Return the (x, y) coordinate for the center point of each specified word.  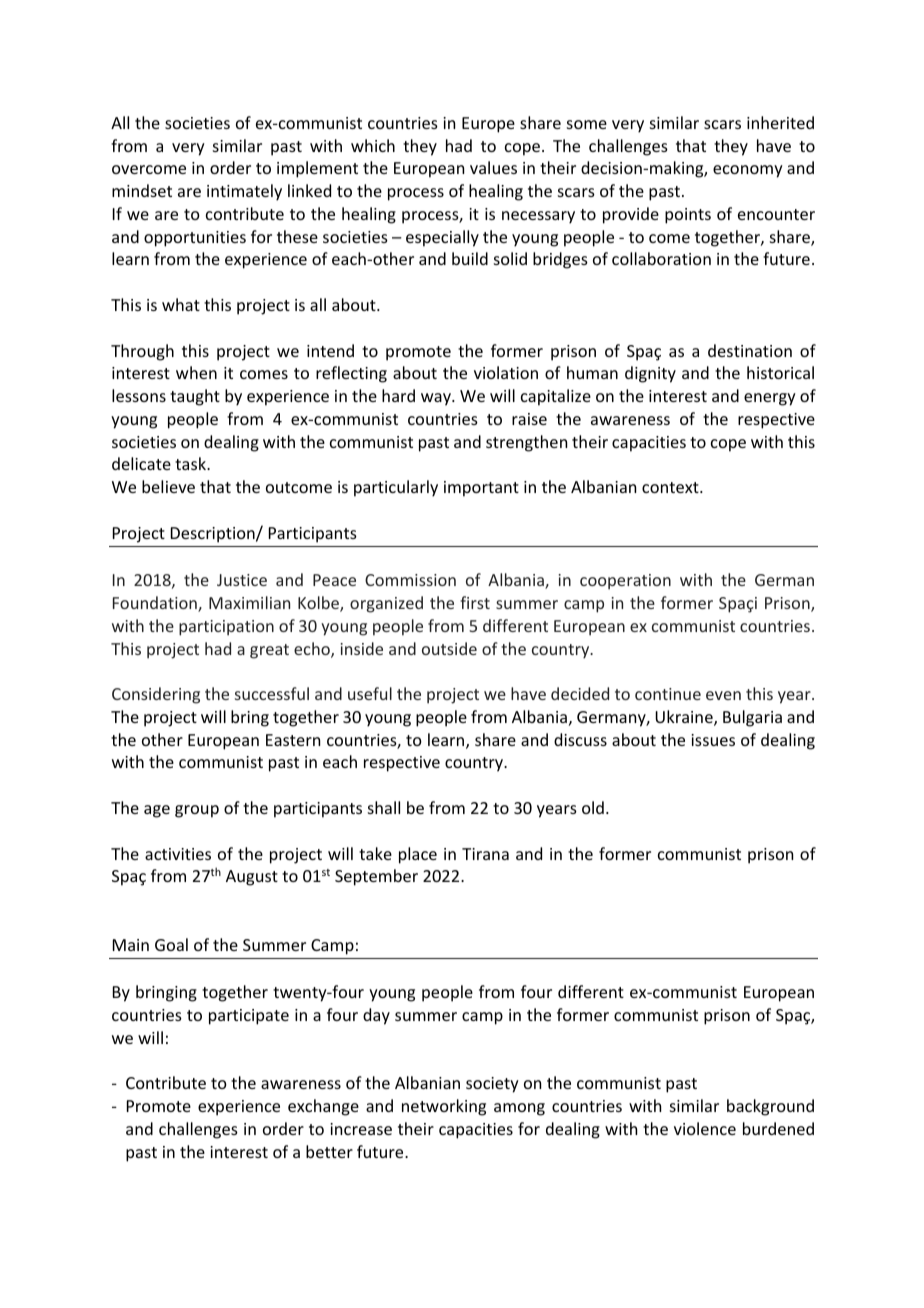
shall (384, 807)
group (197, 811)
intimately (244, 192)
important (481, 489)
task (192, 463)
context (671, 487)
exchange (323, 1107)
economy (748, 171)
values (493, 167)
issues (713, 740)
